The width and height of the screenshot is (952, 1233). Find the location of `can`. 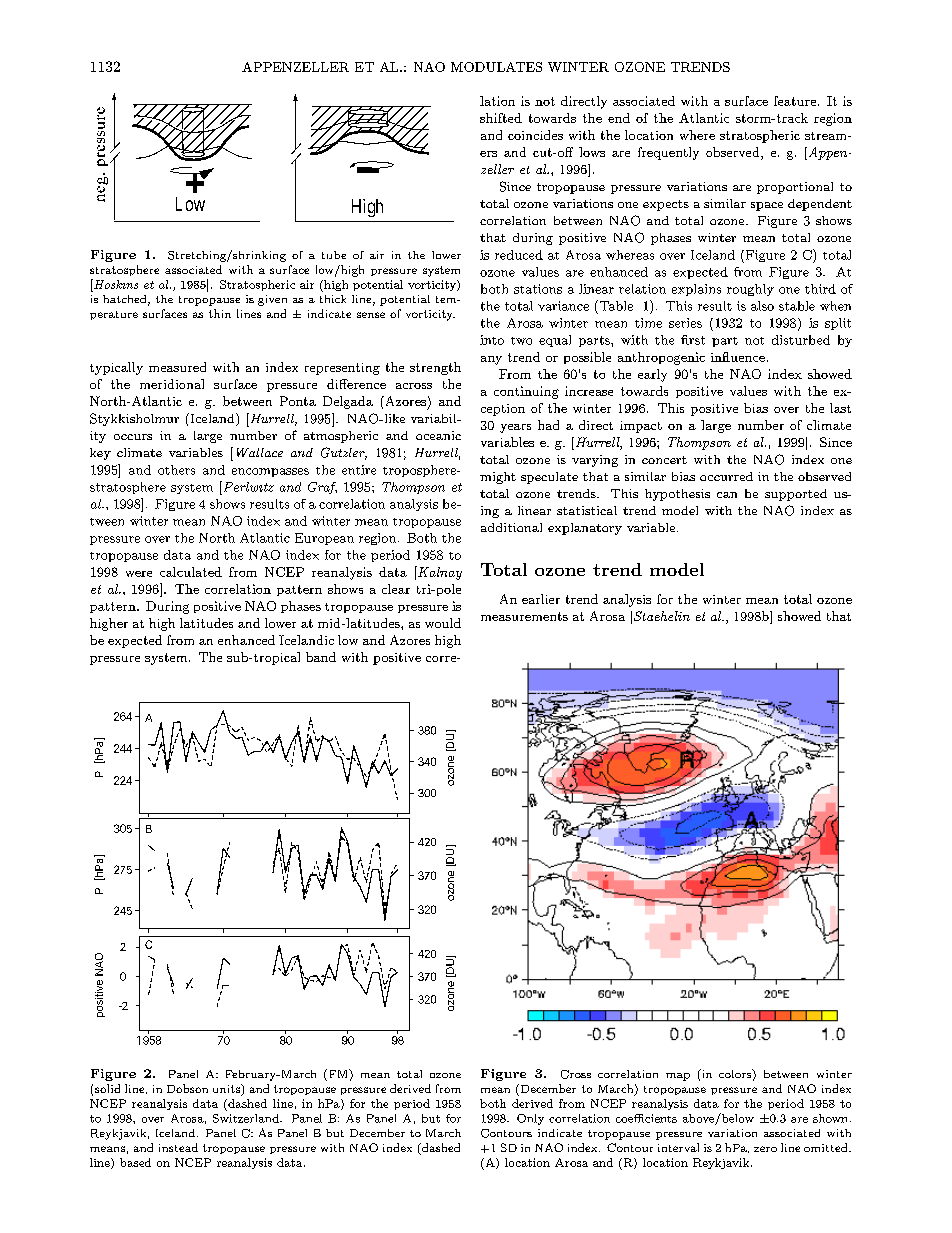

can is located at coordinates (727, 495).
